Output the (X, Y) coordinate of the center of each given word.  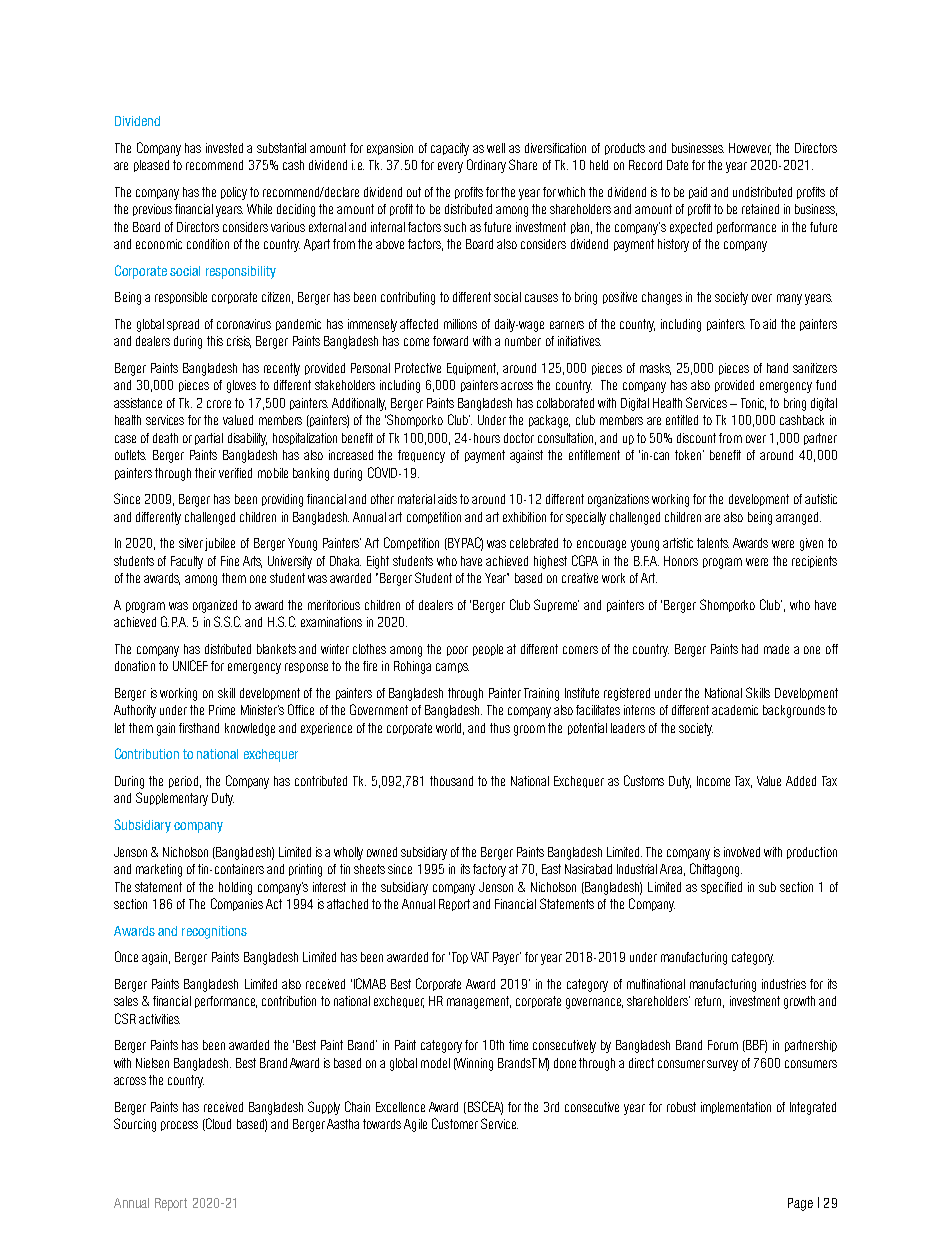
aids (447, 499)
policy (234, 193)
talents (713, 543)
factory (489, 870)
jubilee (220, 544)
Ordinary (486, 166)
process (179, 1126)
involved (742, 852)
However (750, 149)
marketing (159, 870)
